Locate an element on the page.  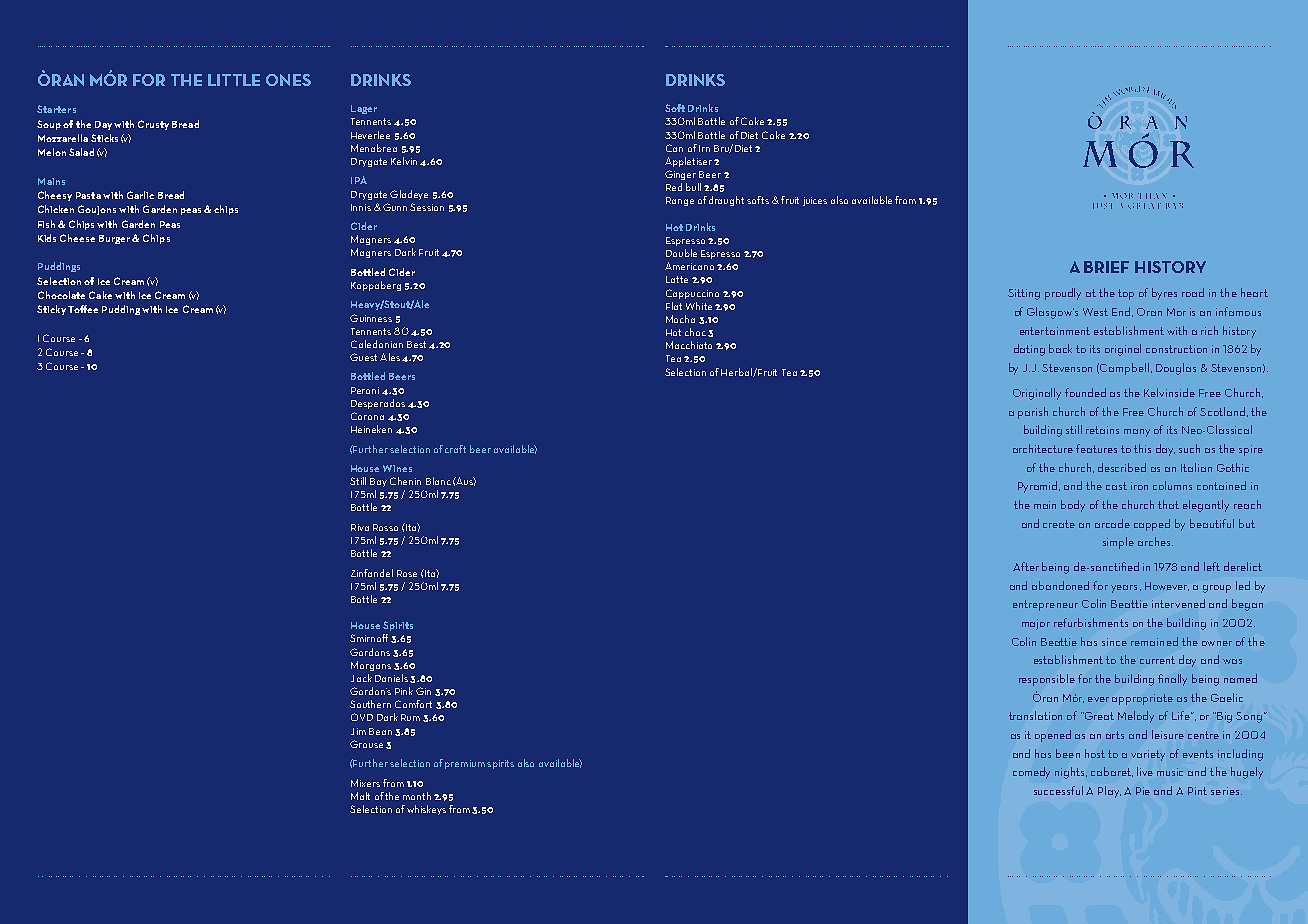
retains is located at coordinates (1102, 430).
